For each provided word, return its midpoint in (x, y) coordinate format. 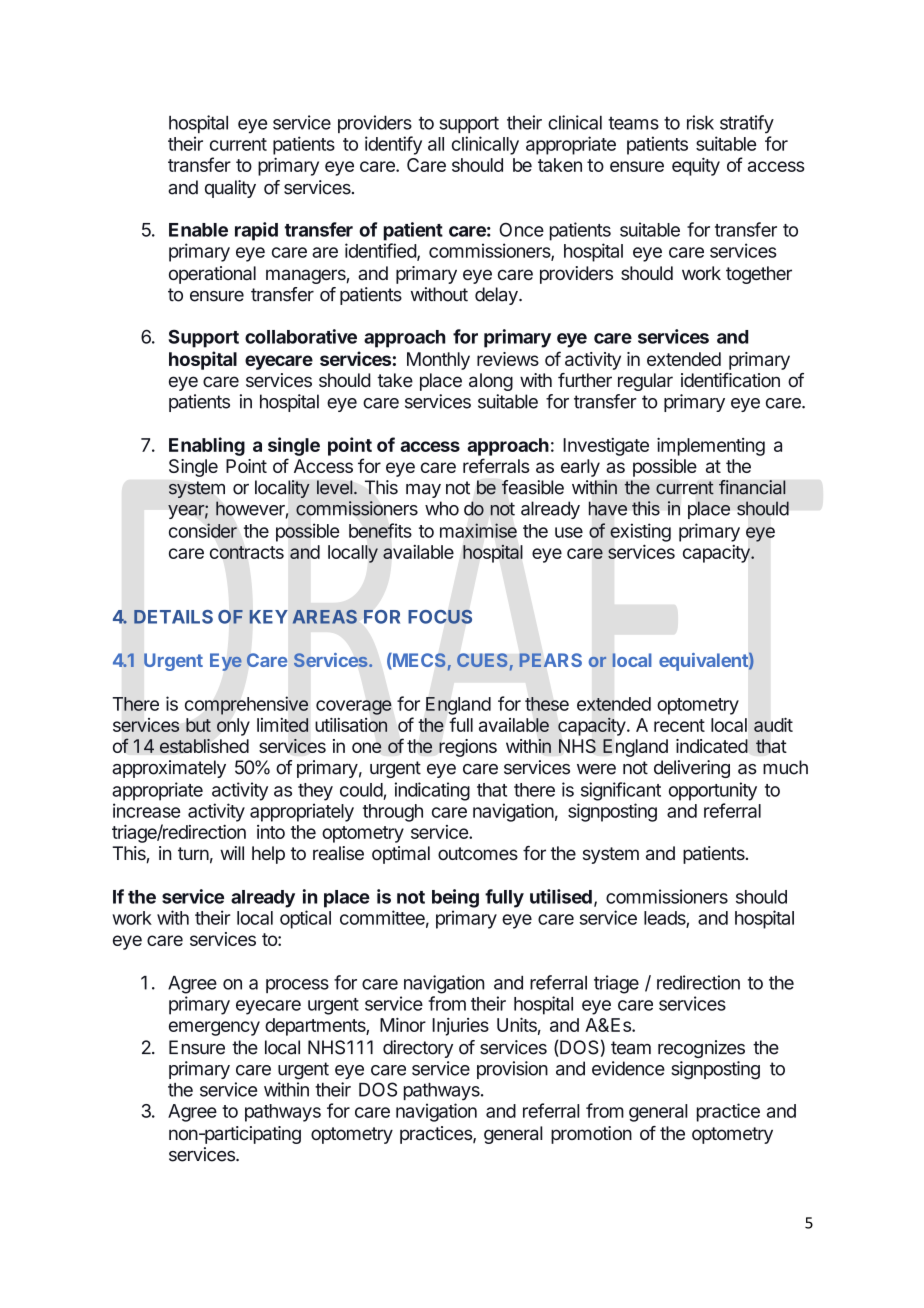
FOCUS (440, 616)
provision (512, 1070)
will (232, 853)
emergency (214, 1028)
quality (230, 189)
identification (730, 380)
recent (679, 725)
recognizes (701, 1049)
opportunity (713, 791)
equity (696, 166)
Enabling (207, 446)
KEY (268, 617)
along (491, 382)
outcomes (478, 853)
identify (393, 145)
